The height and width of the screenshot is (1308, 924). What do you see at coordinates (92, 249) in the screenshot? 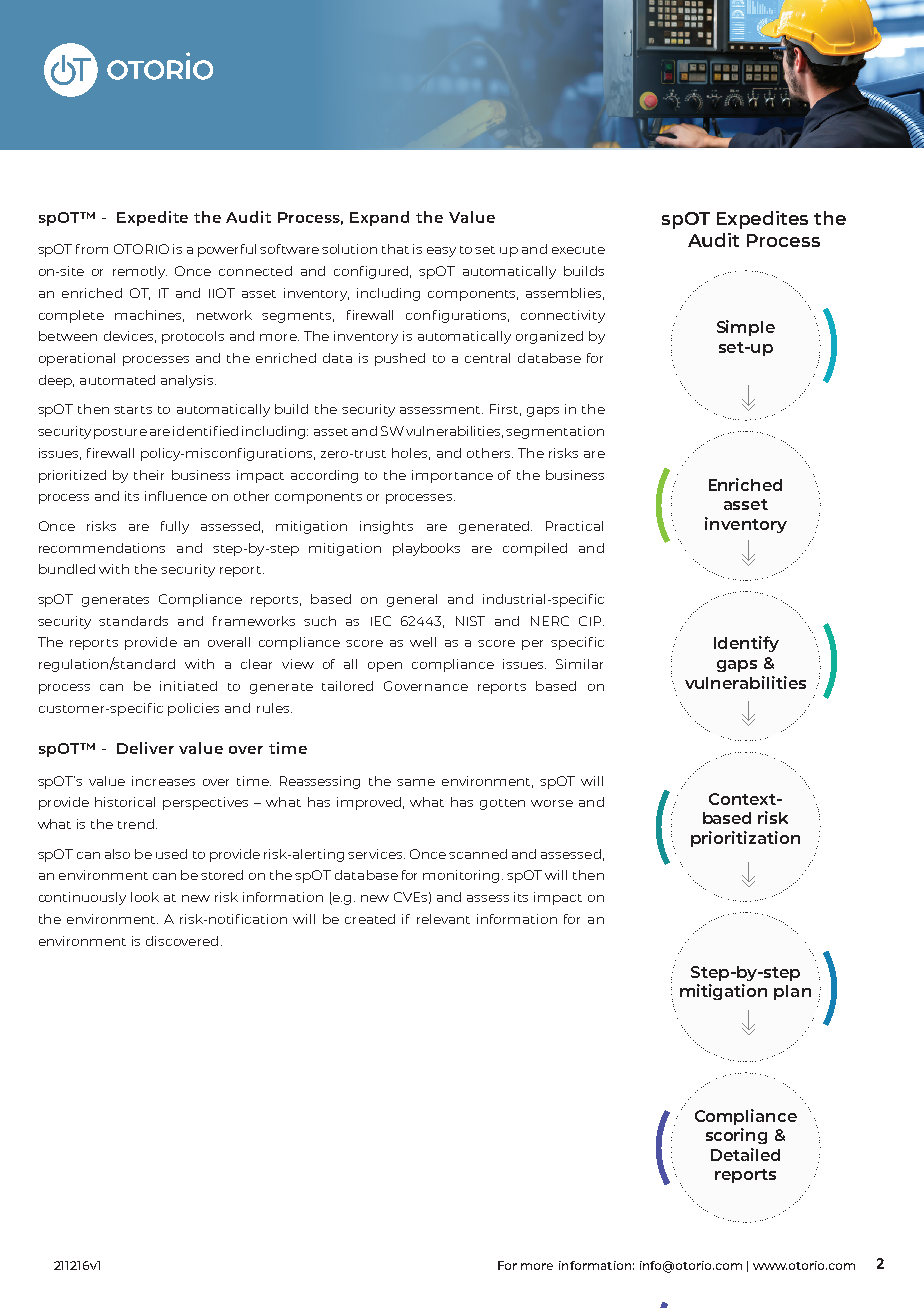
I see `from` at bounding box center [92, 249].
